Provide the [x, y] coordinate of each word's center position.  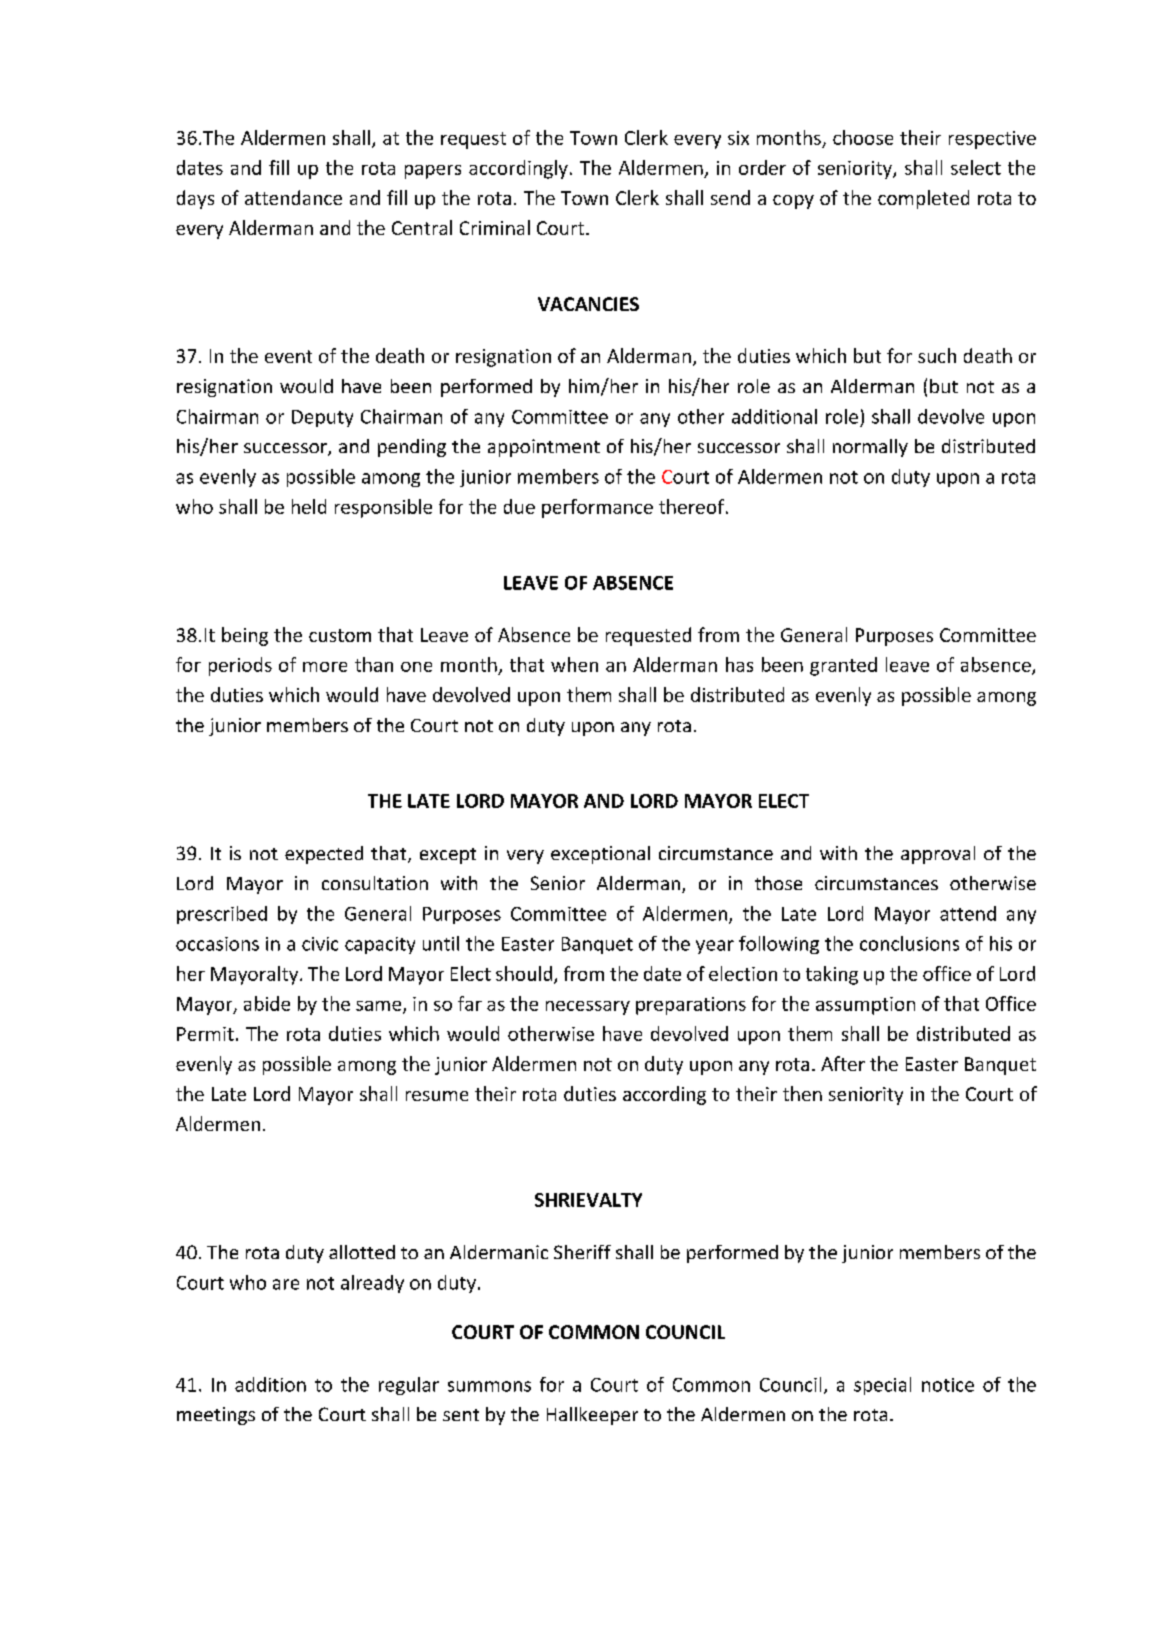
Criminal [495, 227]
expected [324, 855]
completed [923, 199]
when [574, 664]
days [195, 199]
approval [938, 855]
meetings [216, 1416]
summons [489, 1386]
